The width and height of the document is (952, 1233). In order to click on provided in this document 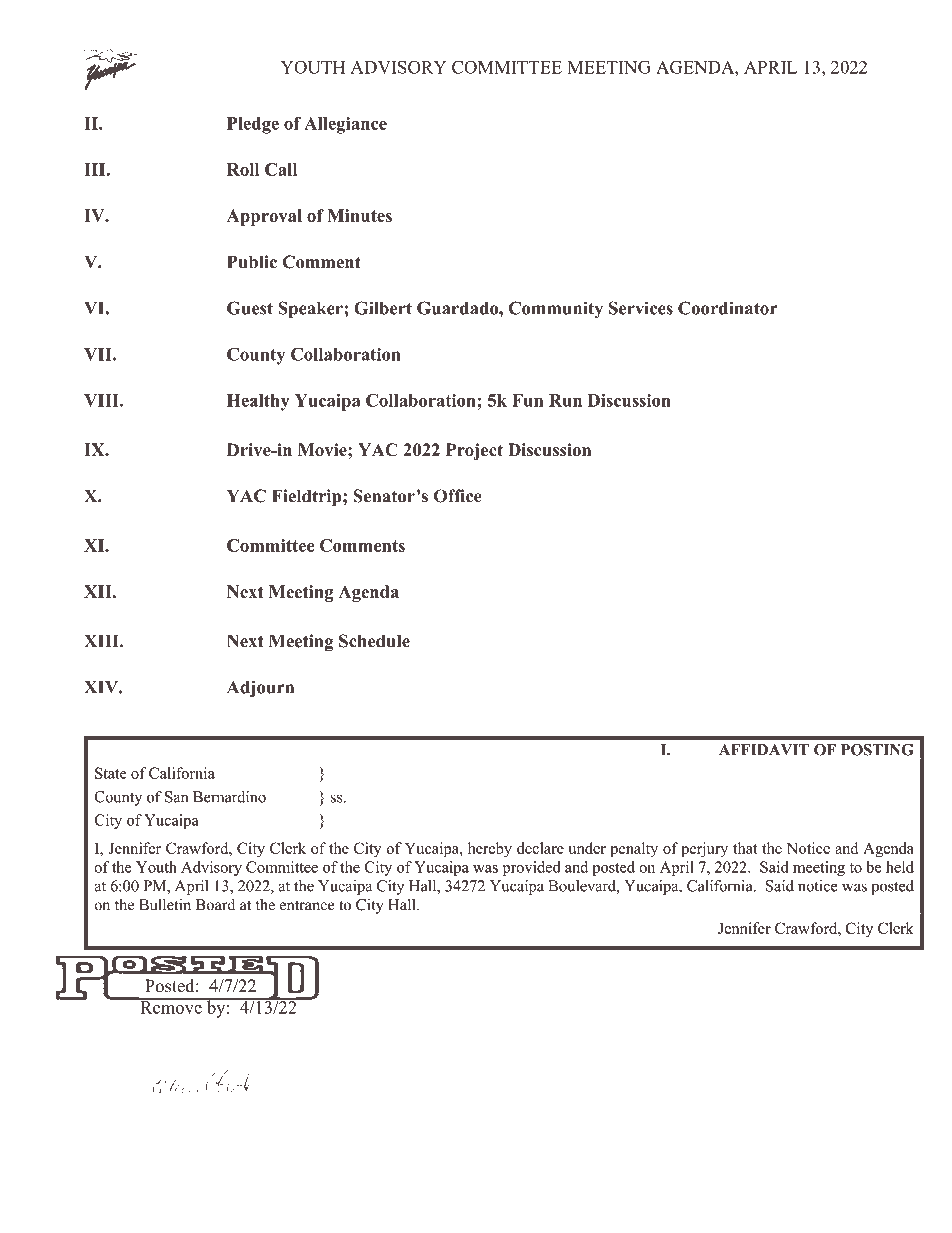, I will do `click(531, 868)`.
